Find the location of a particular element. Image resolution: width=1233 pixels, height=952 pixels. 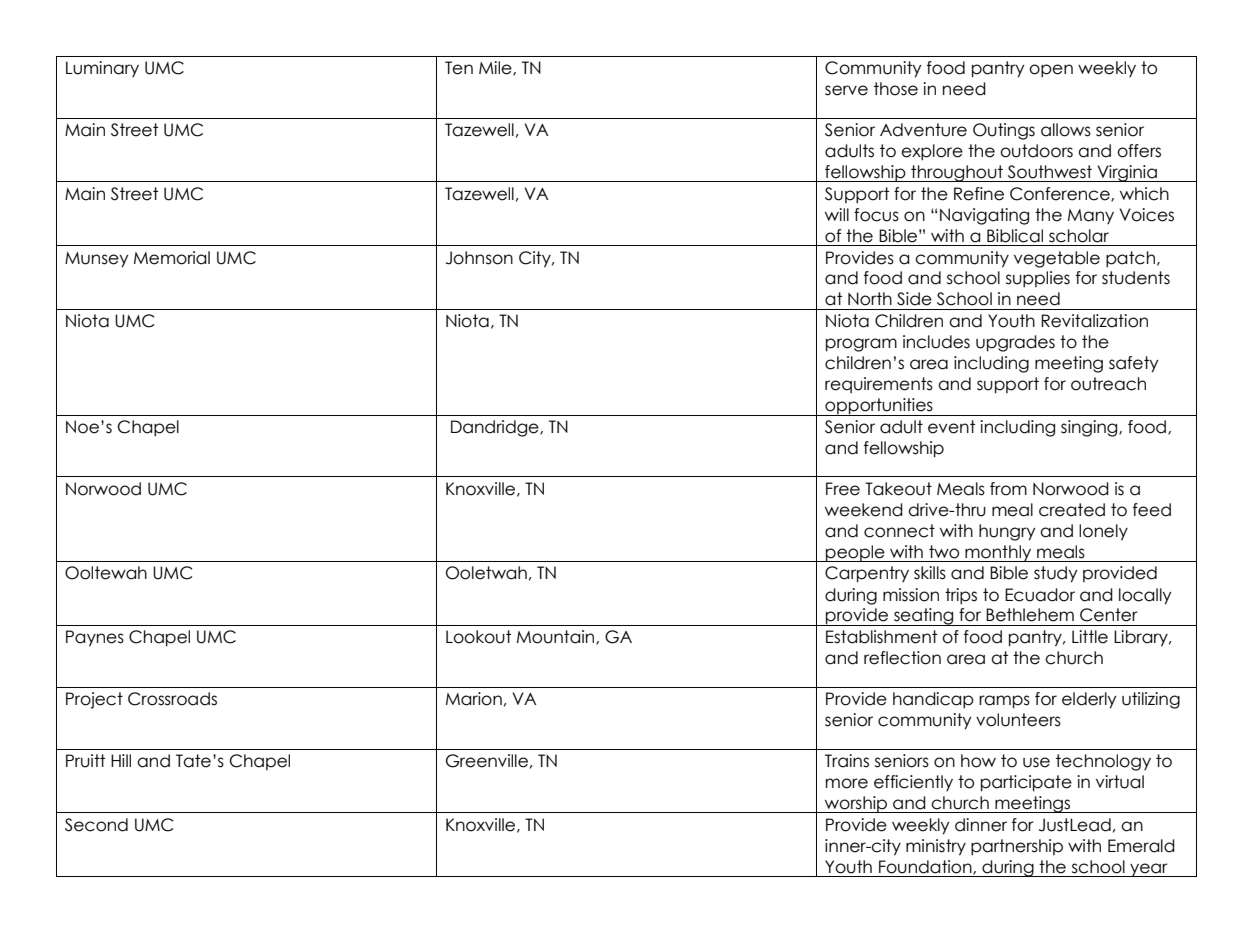

Dandridge is located at coordinates (496, 428).
